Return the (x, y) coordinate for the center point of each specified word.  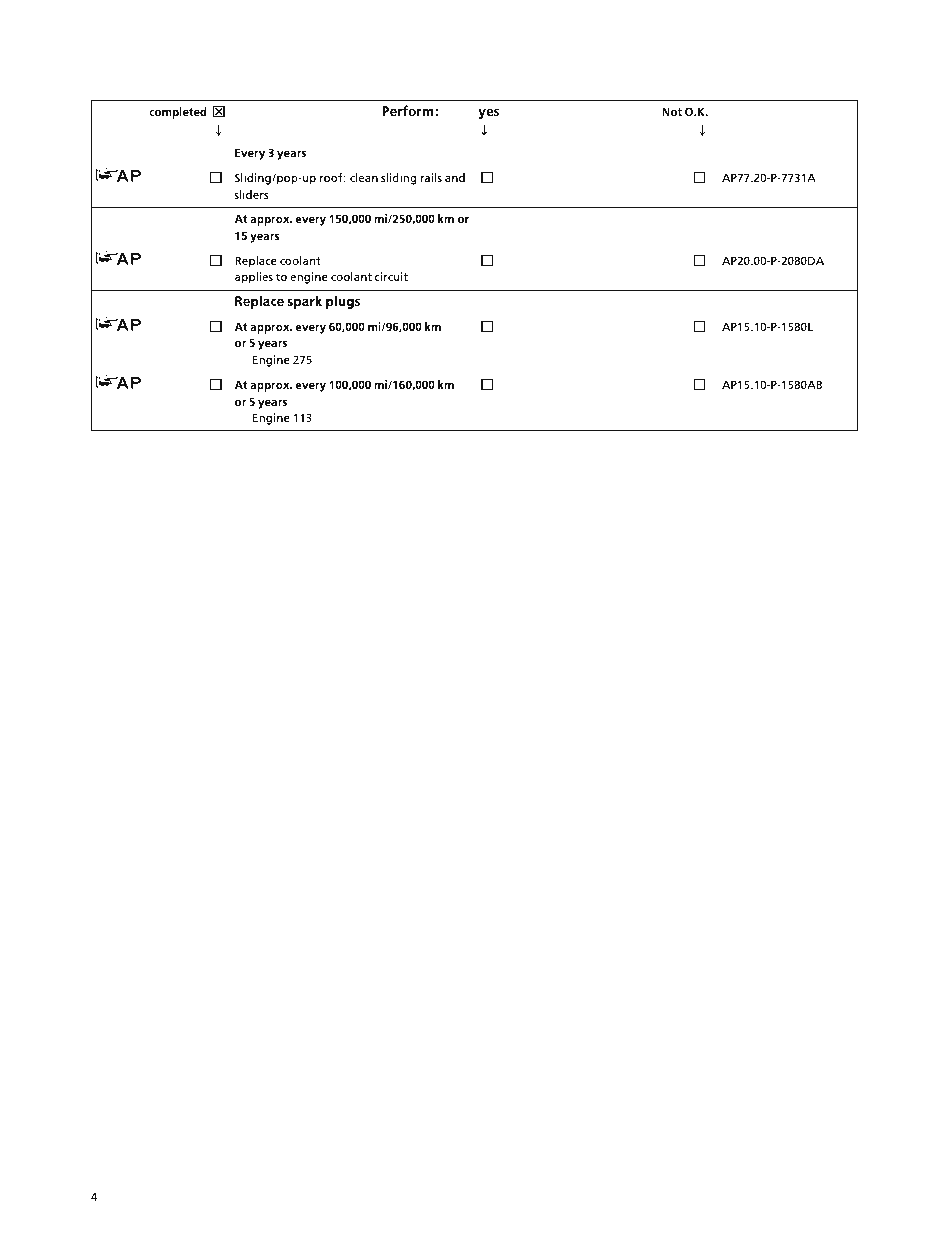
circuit (391, 276)
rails (431, 177)
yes (488, 113)
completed (178, 113)
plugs (343, 302)
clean (364, 177)
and (455, 177)
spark (305, 302)
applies (254, 278)
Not (672, 111)
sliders (251, 194)
